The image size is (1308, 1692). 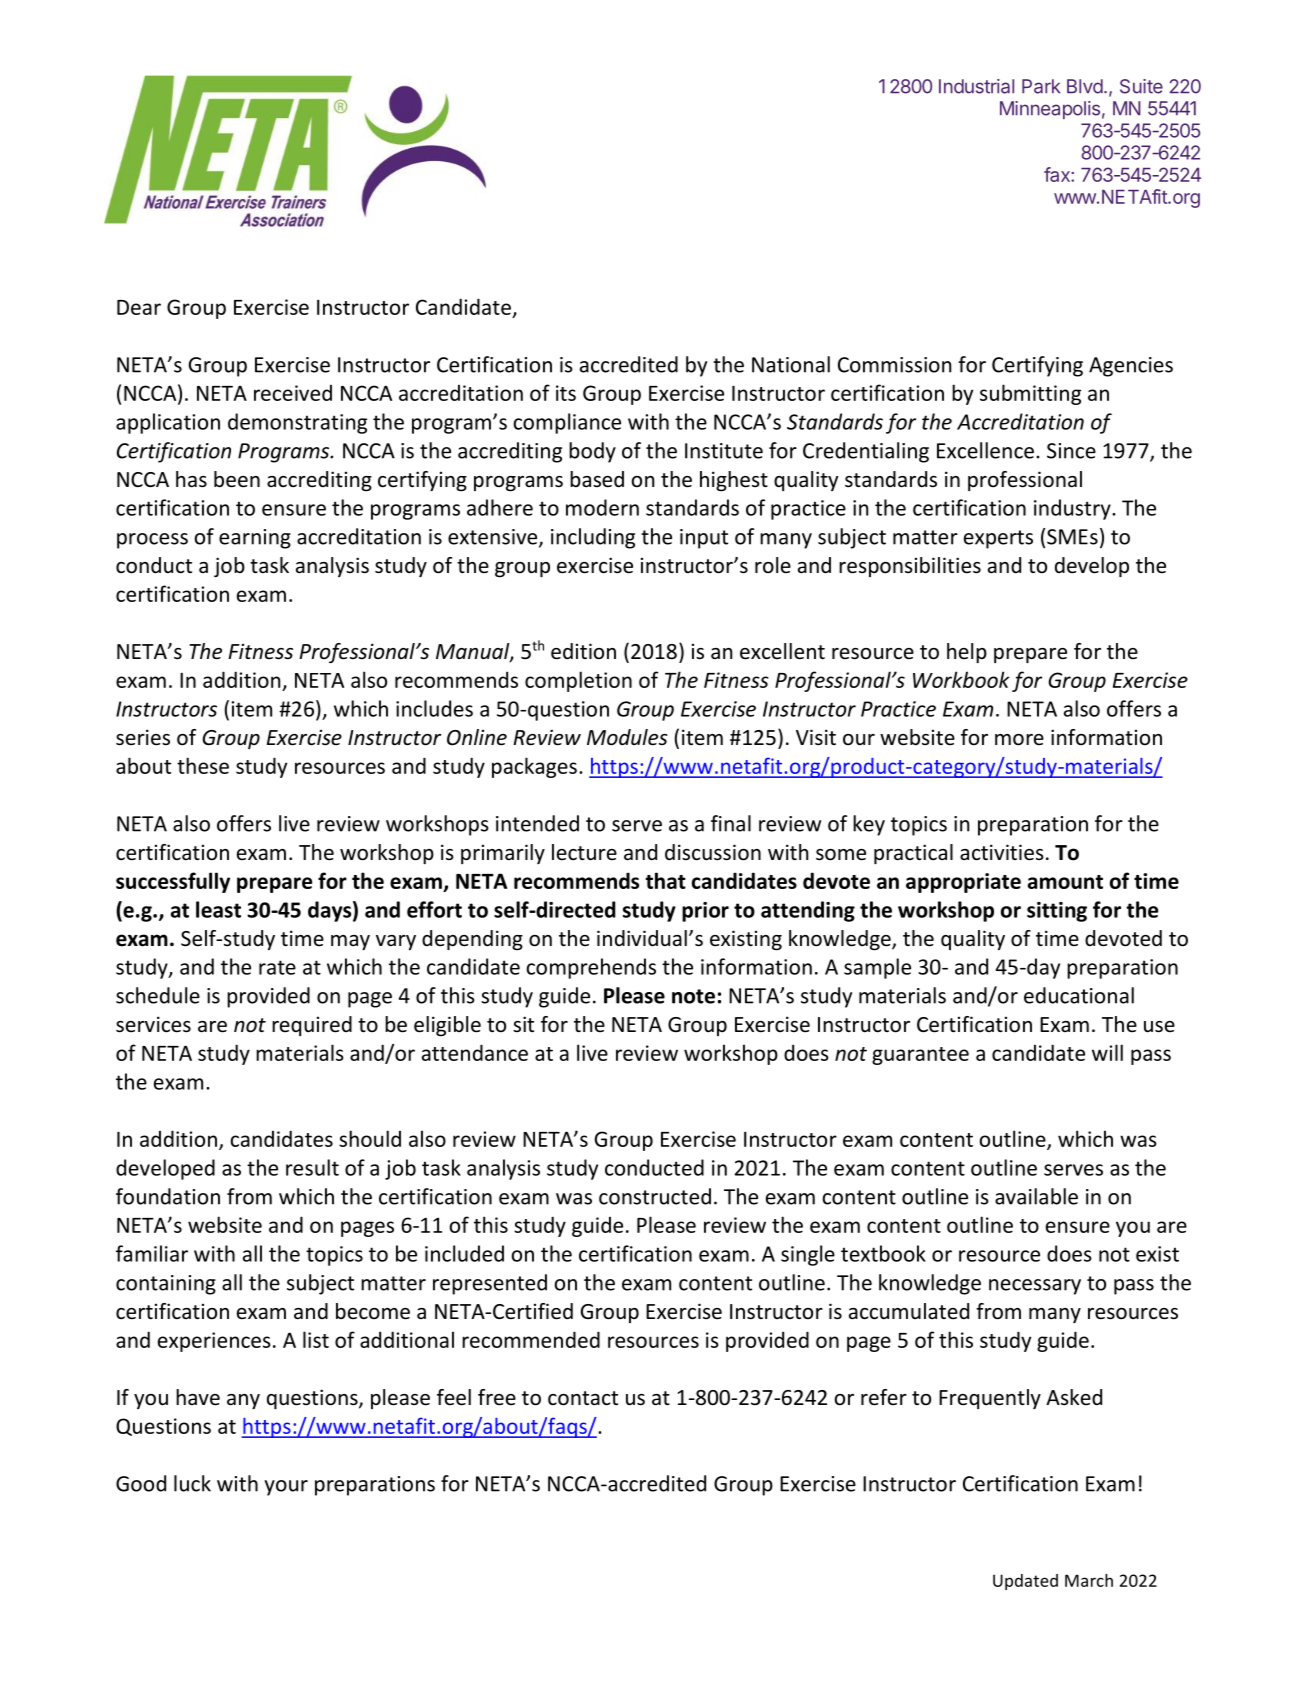 What do you see at coordinates (1073, 509) in the screenshot?
I see `industry` at bounding box center [1073, 509].
